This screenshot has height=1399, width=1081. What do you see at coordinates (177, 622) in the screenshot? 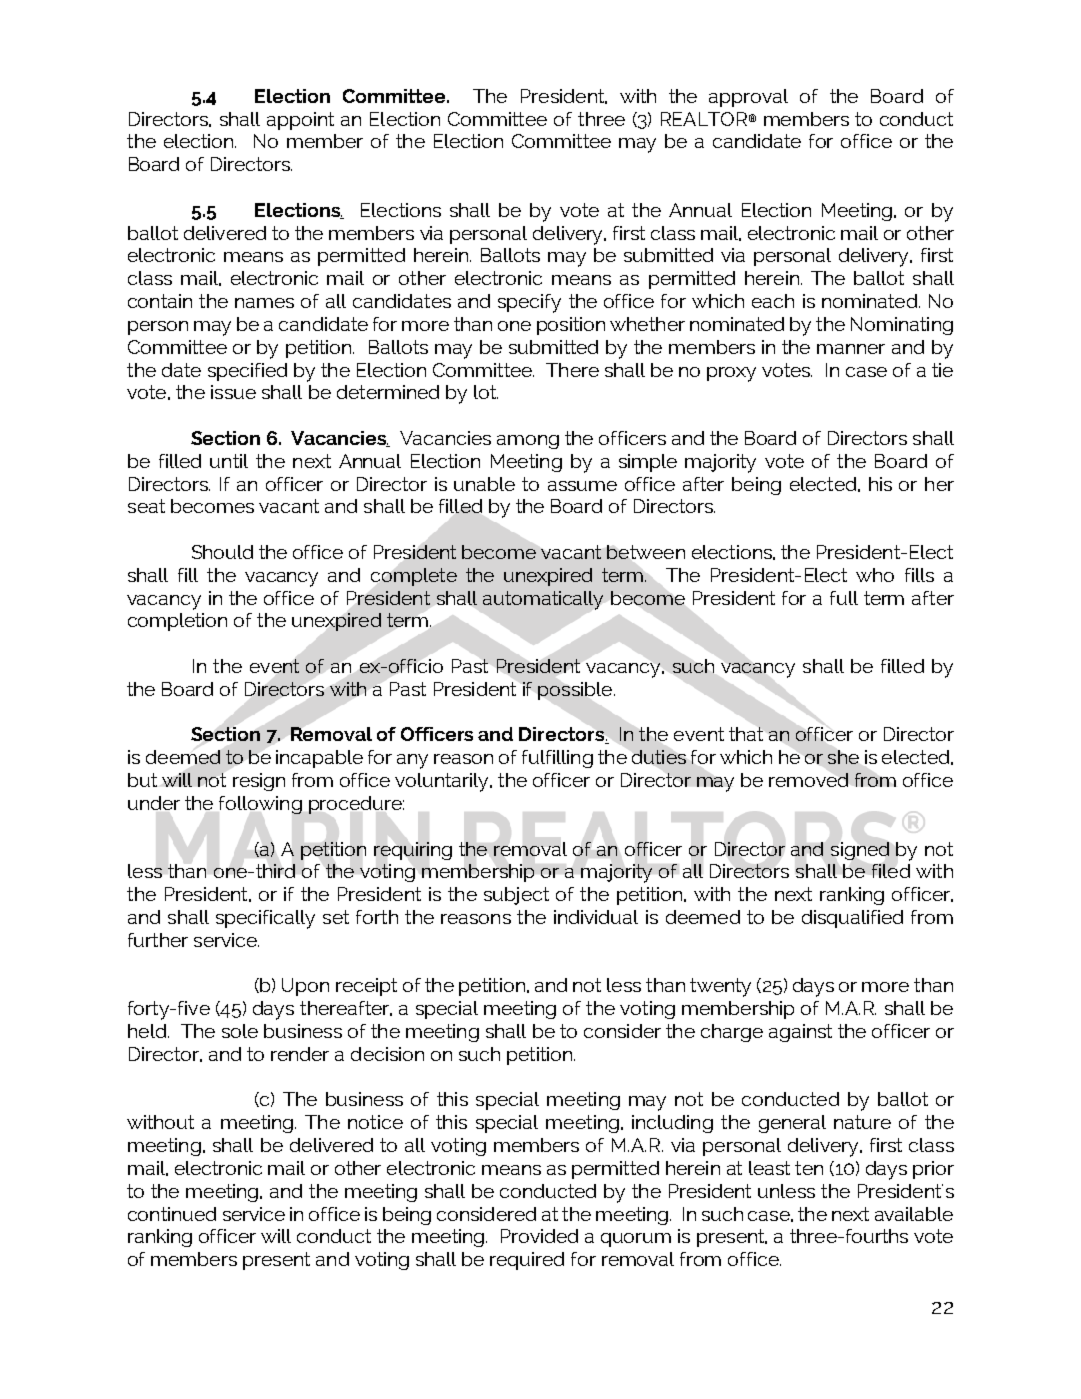
I see `completion` at bounding box center [177, 622].
